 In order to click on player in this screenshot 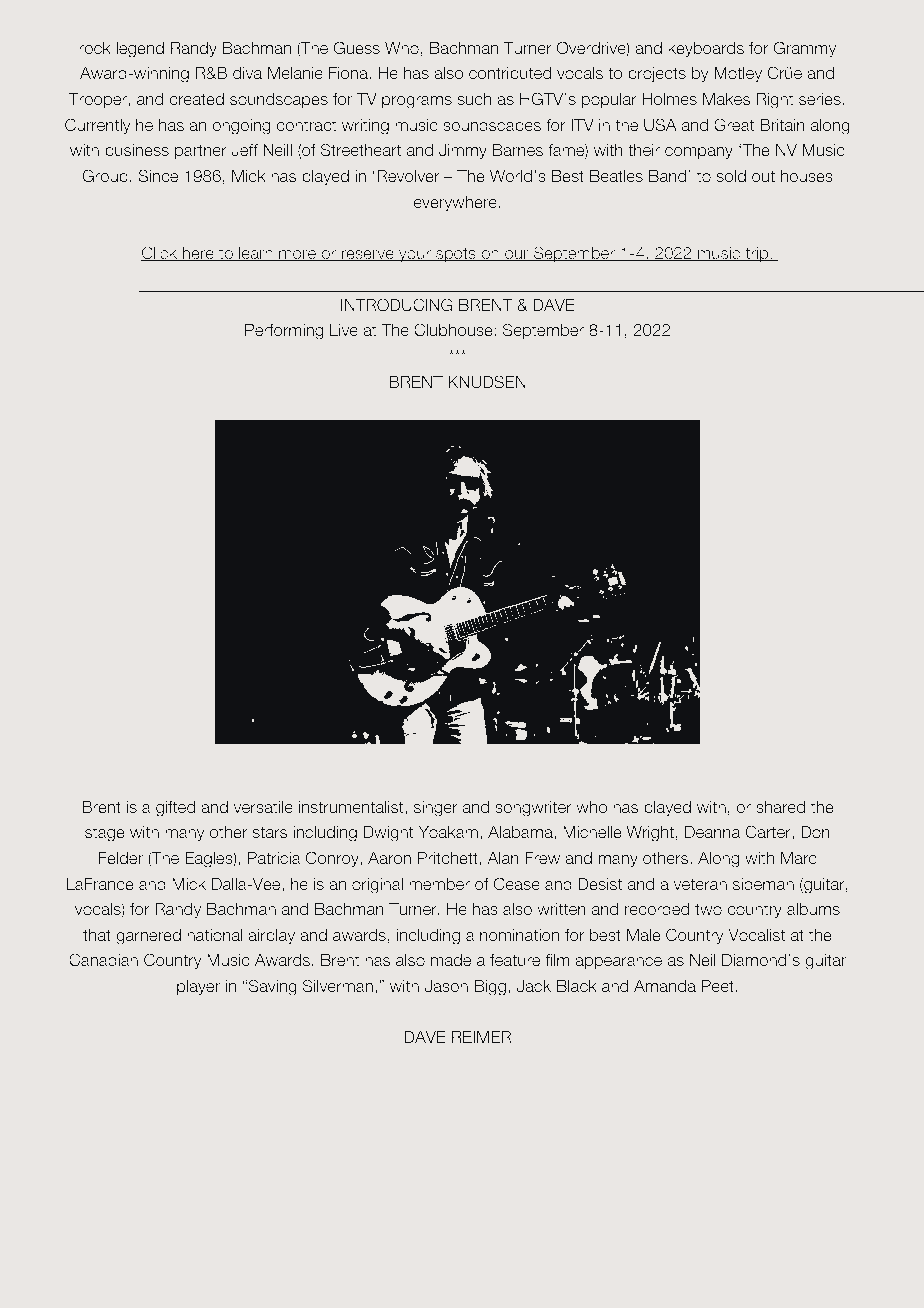, I will do `click(198, 987)`.
